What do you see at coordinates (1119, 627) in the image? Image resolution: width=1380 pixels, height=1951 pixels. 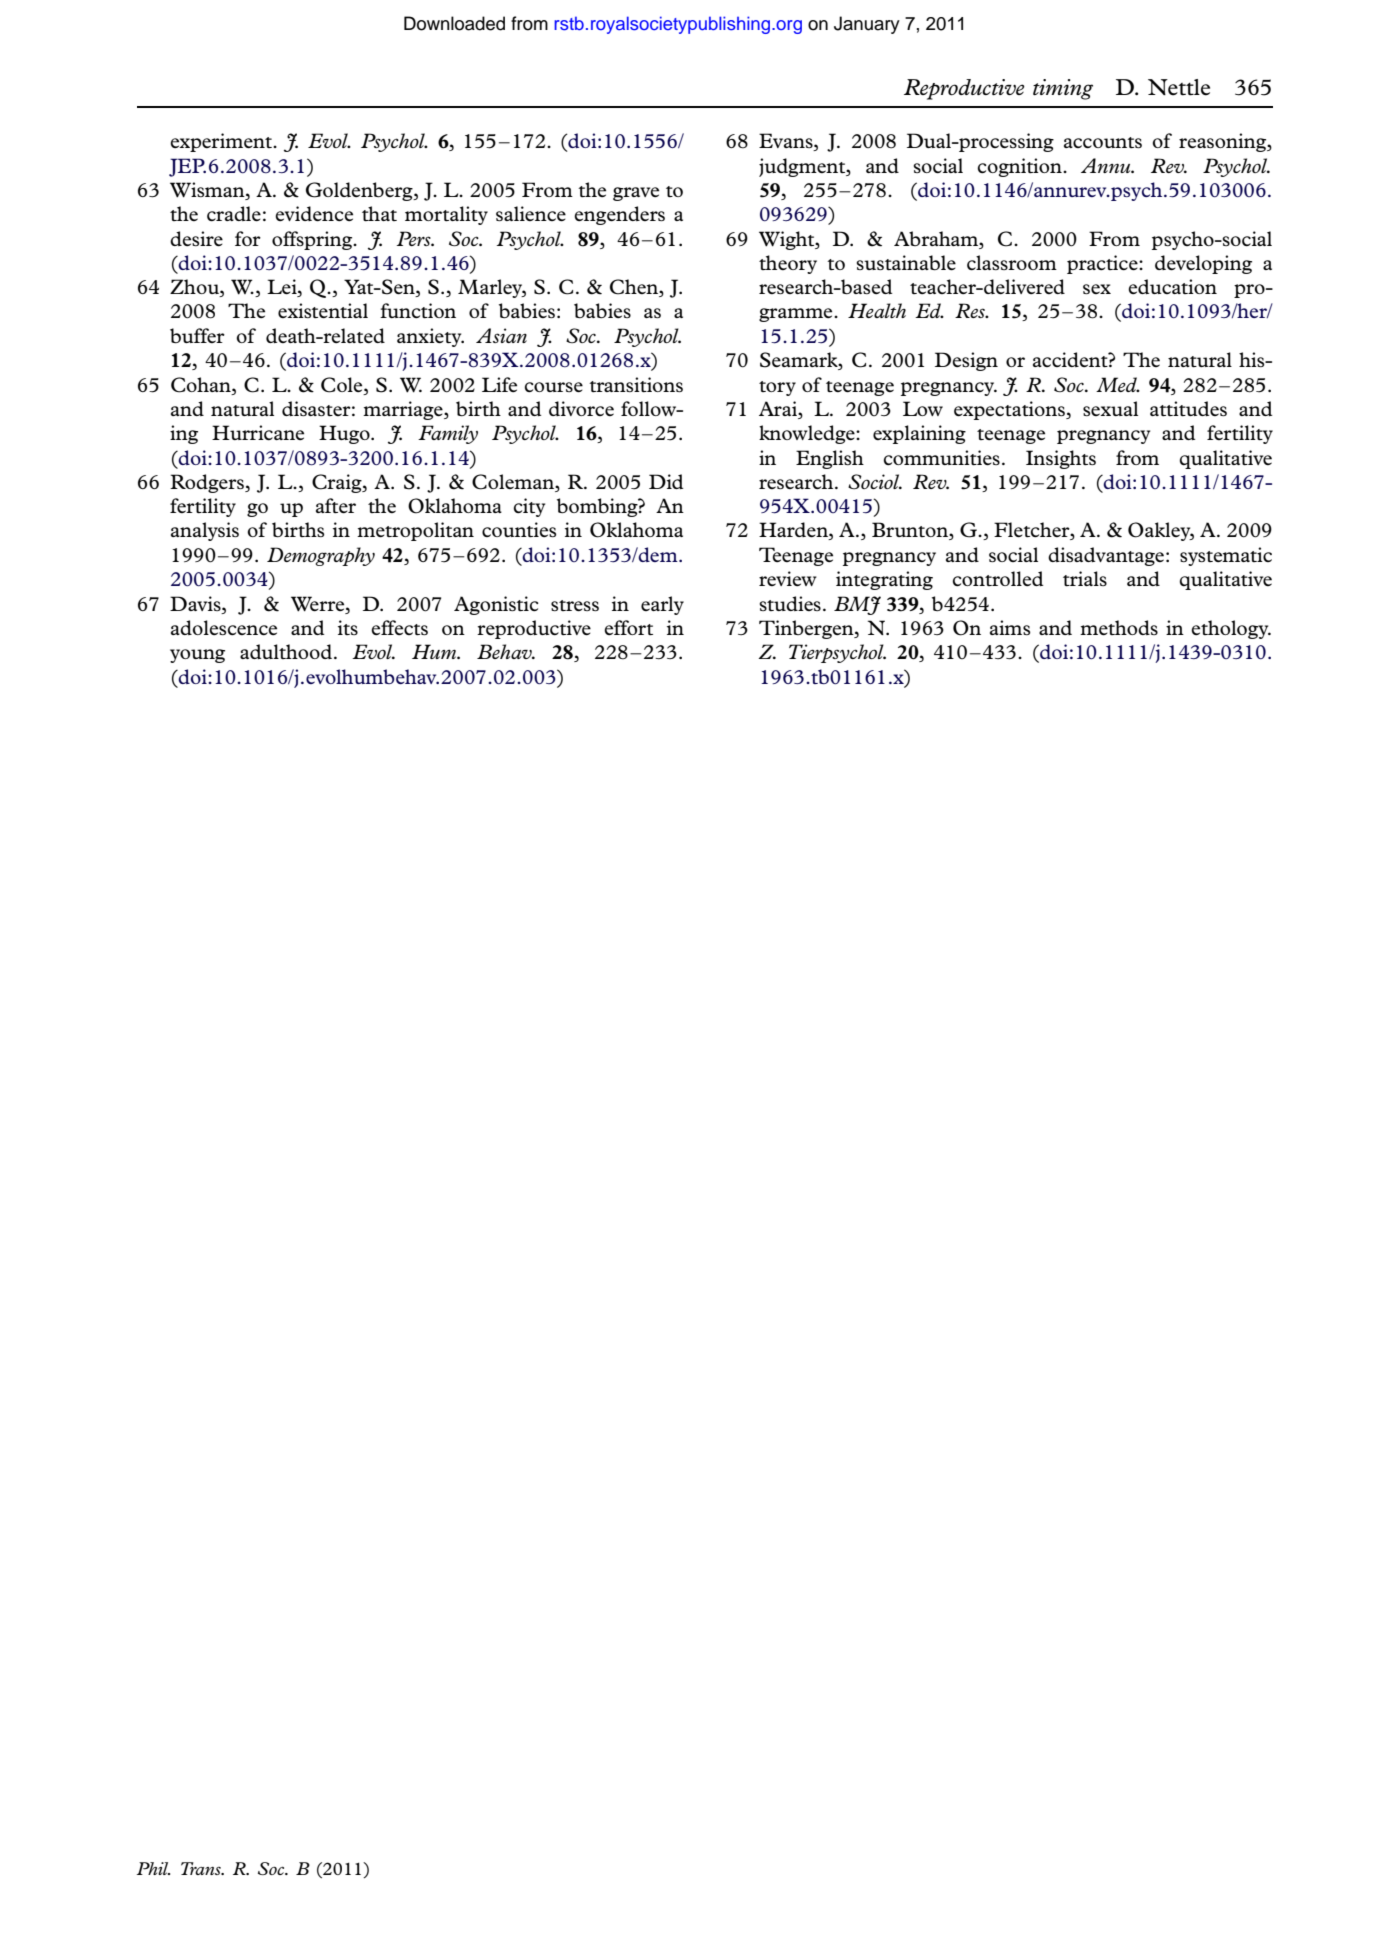 I see `methods` at bounding box center [1119, 627].
